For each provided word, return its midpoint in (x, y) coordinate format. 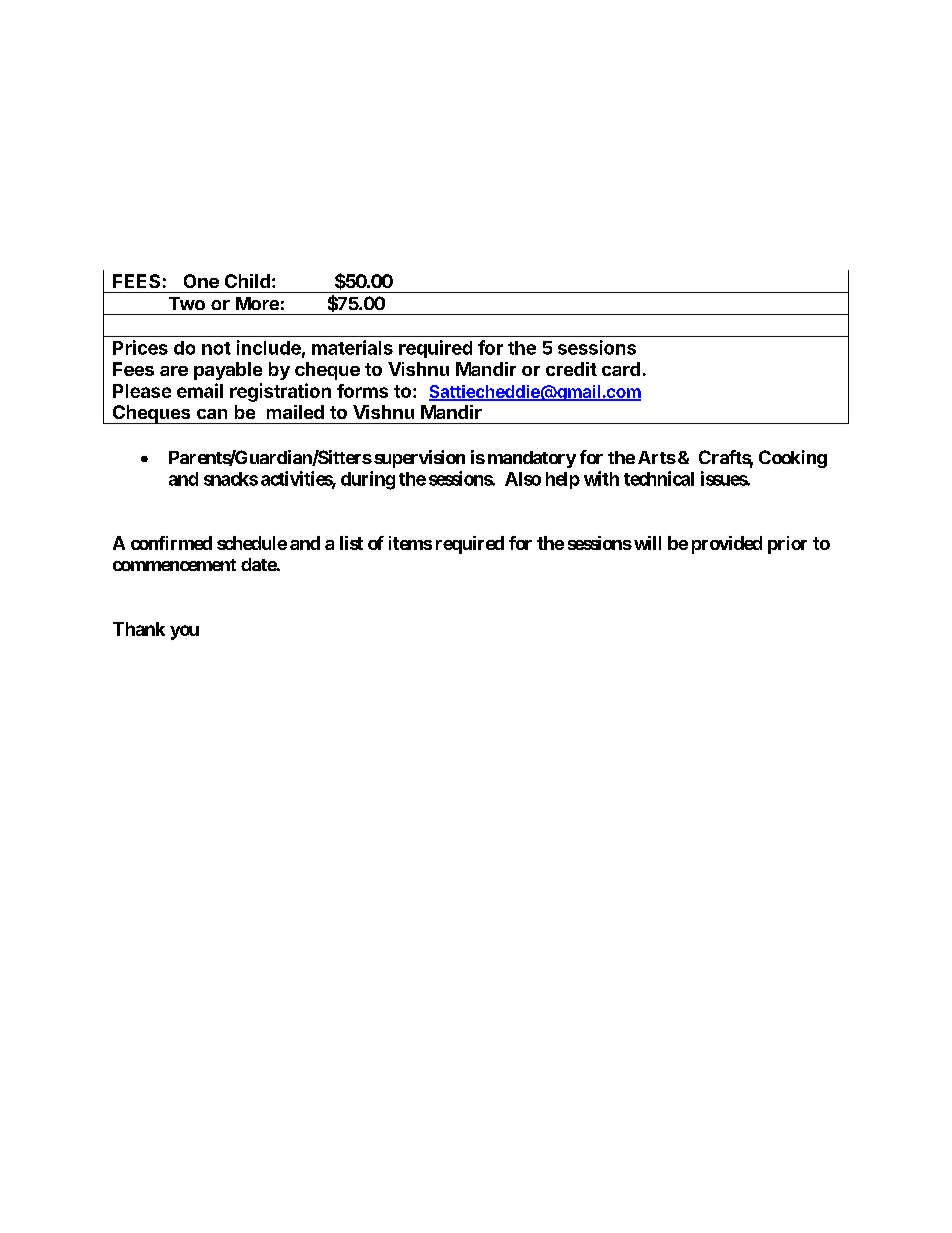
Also (523, 479)
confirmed (171, 543)
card (621, 369)
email (200, 390)
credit (571, 369)
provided (727, 545)
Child (247, 281)
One (201, 281)
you (184, 632)
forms (362, 391)
